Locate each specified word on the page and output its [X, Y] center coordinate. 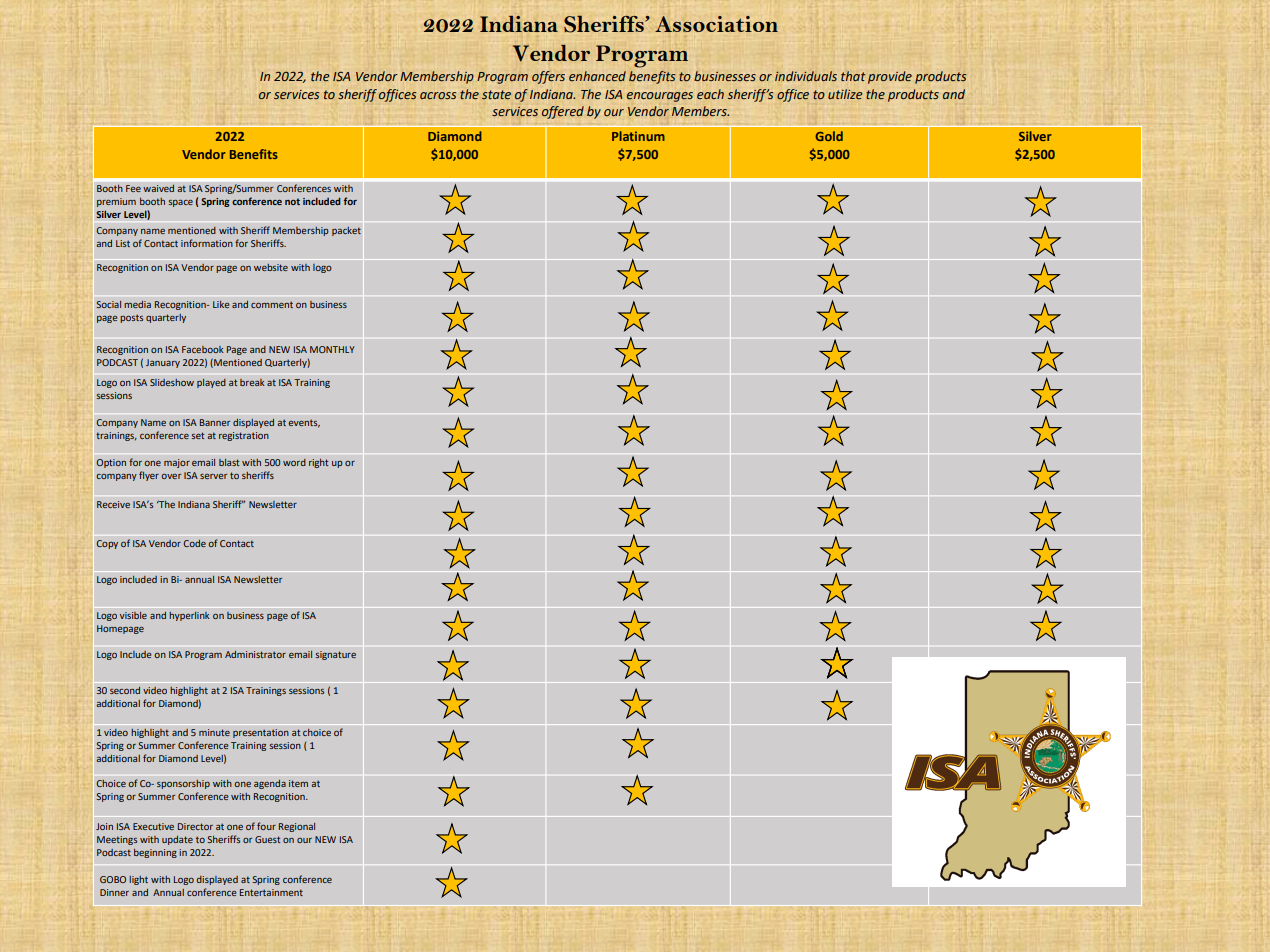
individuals [806, 76]
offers [548, 77]
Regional [297, 827]
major [177, 463]
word [294, 462]
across [438, 96]
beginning [155, 853]
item [298, 783]
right [318, 463]
